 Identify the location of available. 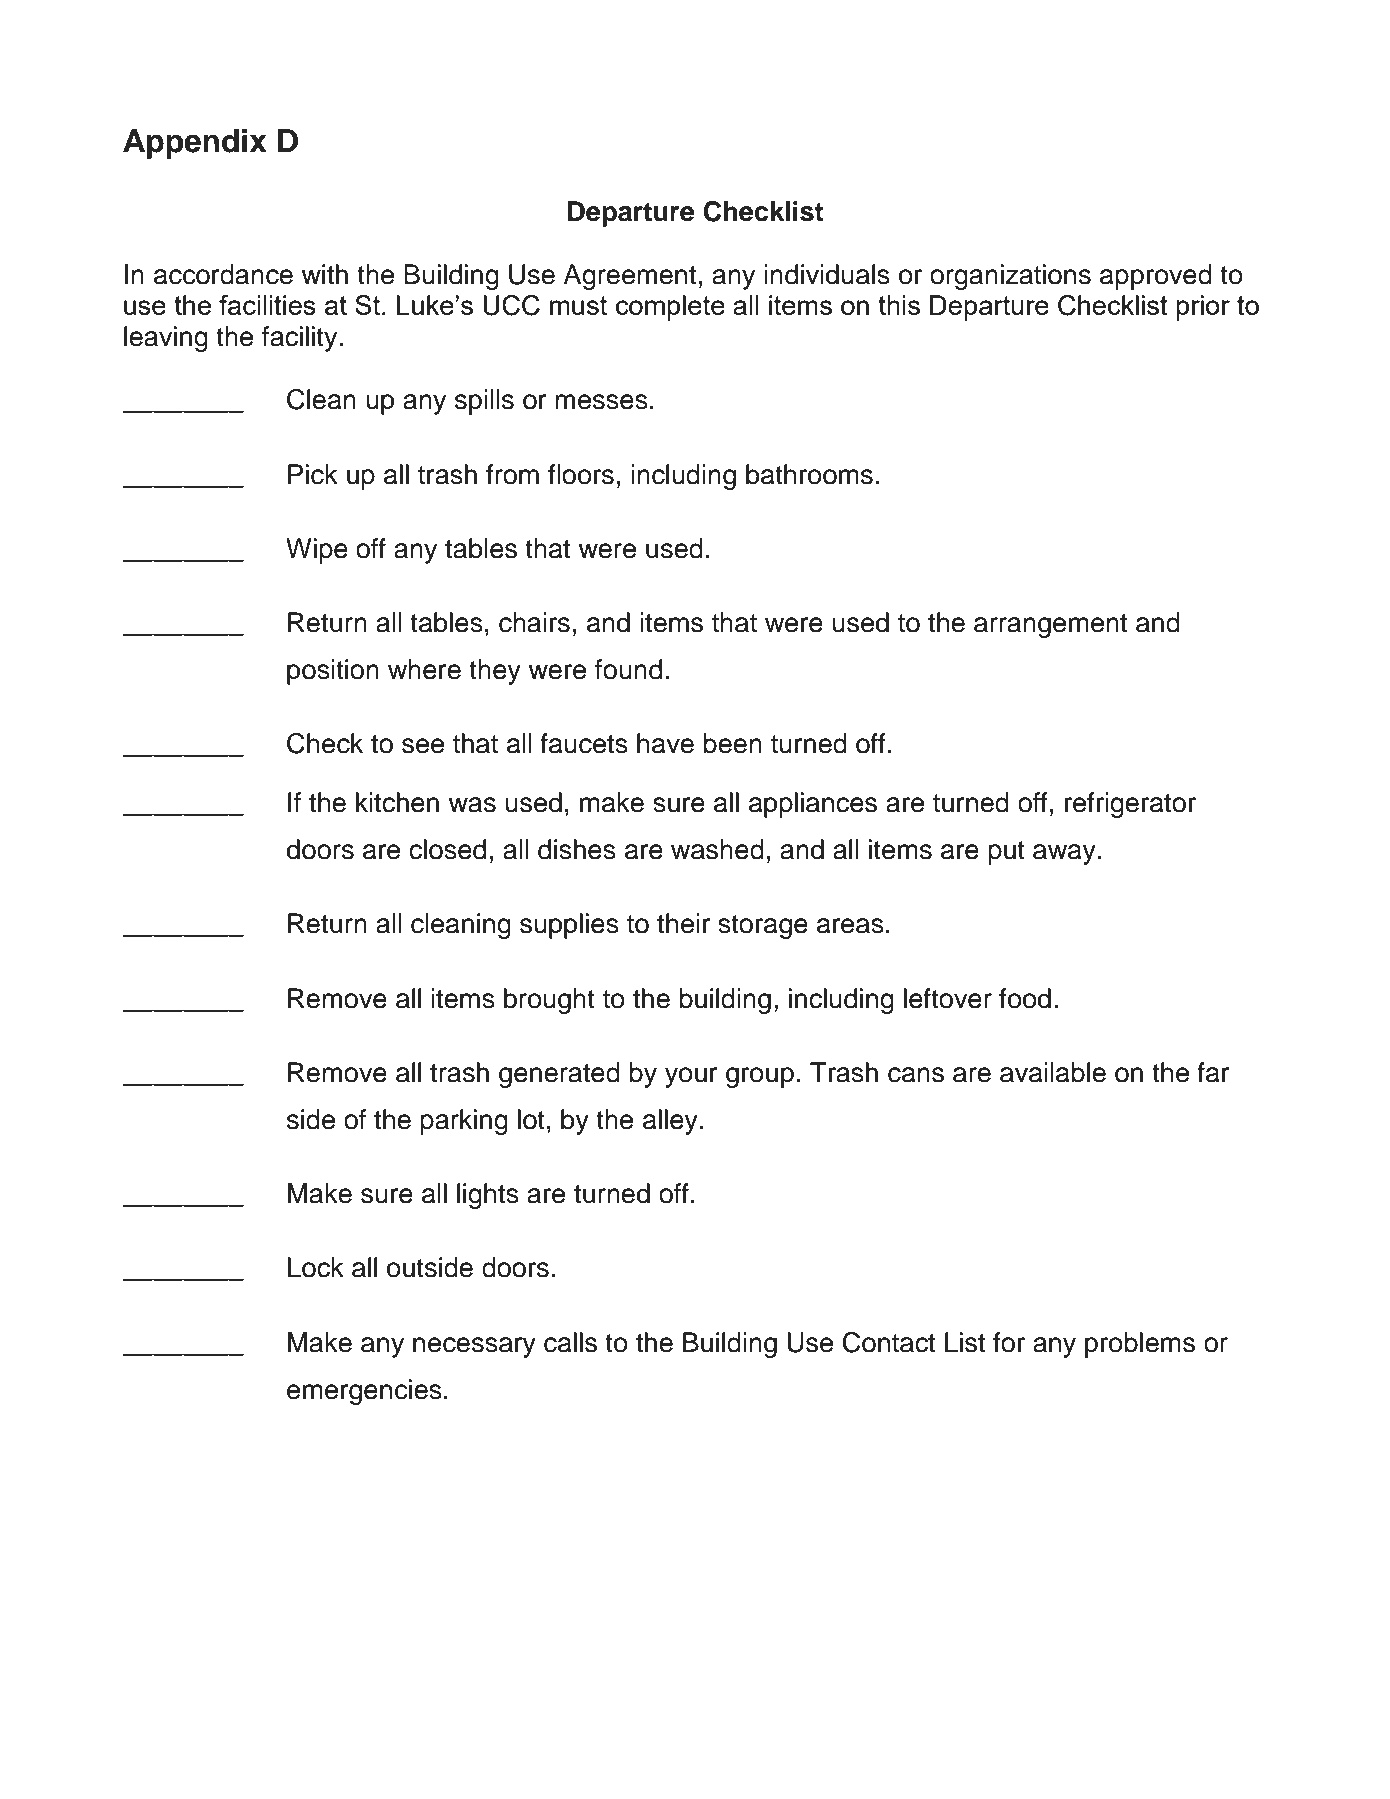
(1053, 1072).
